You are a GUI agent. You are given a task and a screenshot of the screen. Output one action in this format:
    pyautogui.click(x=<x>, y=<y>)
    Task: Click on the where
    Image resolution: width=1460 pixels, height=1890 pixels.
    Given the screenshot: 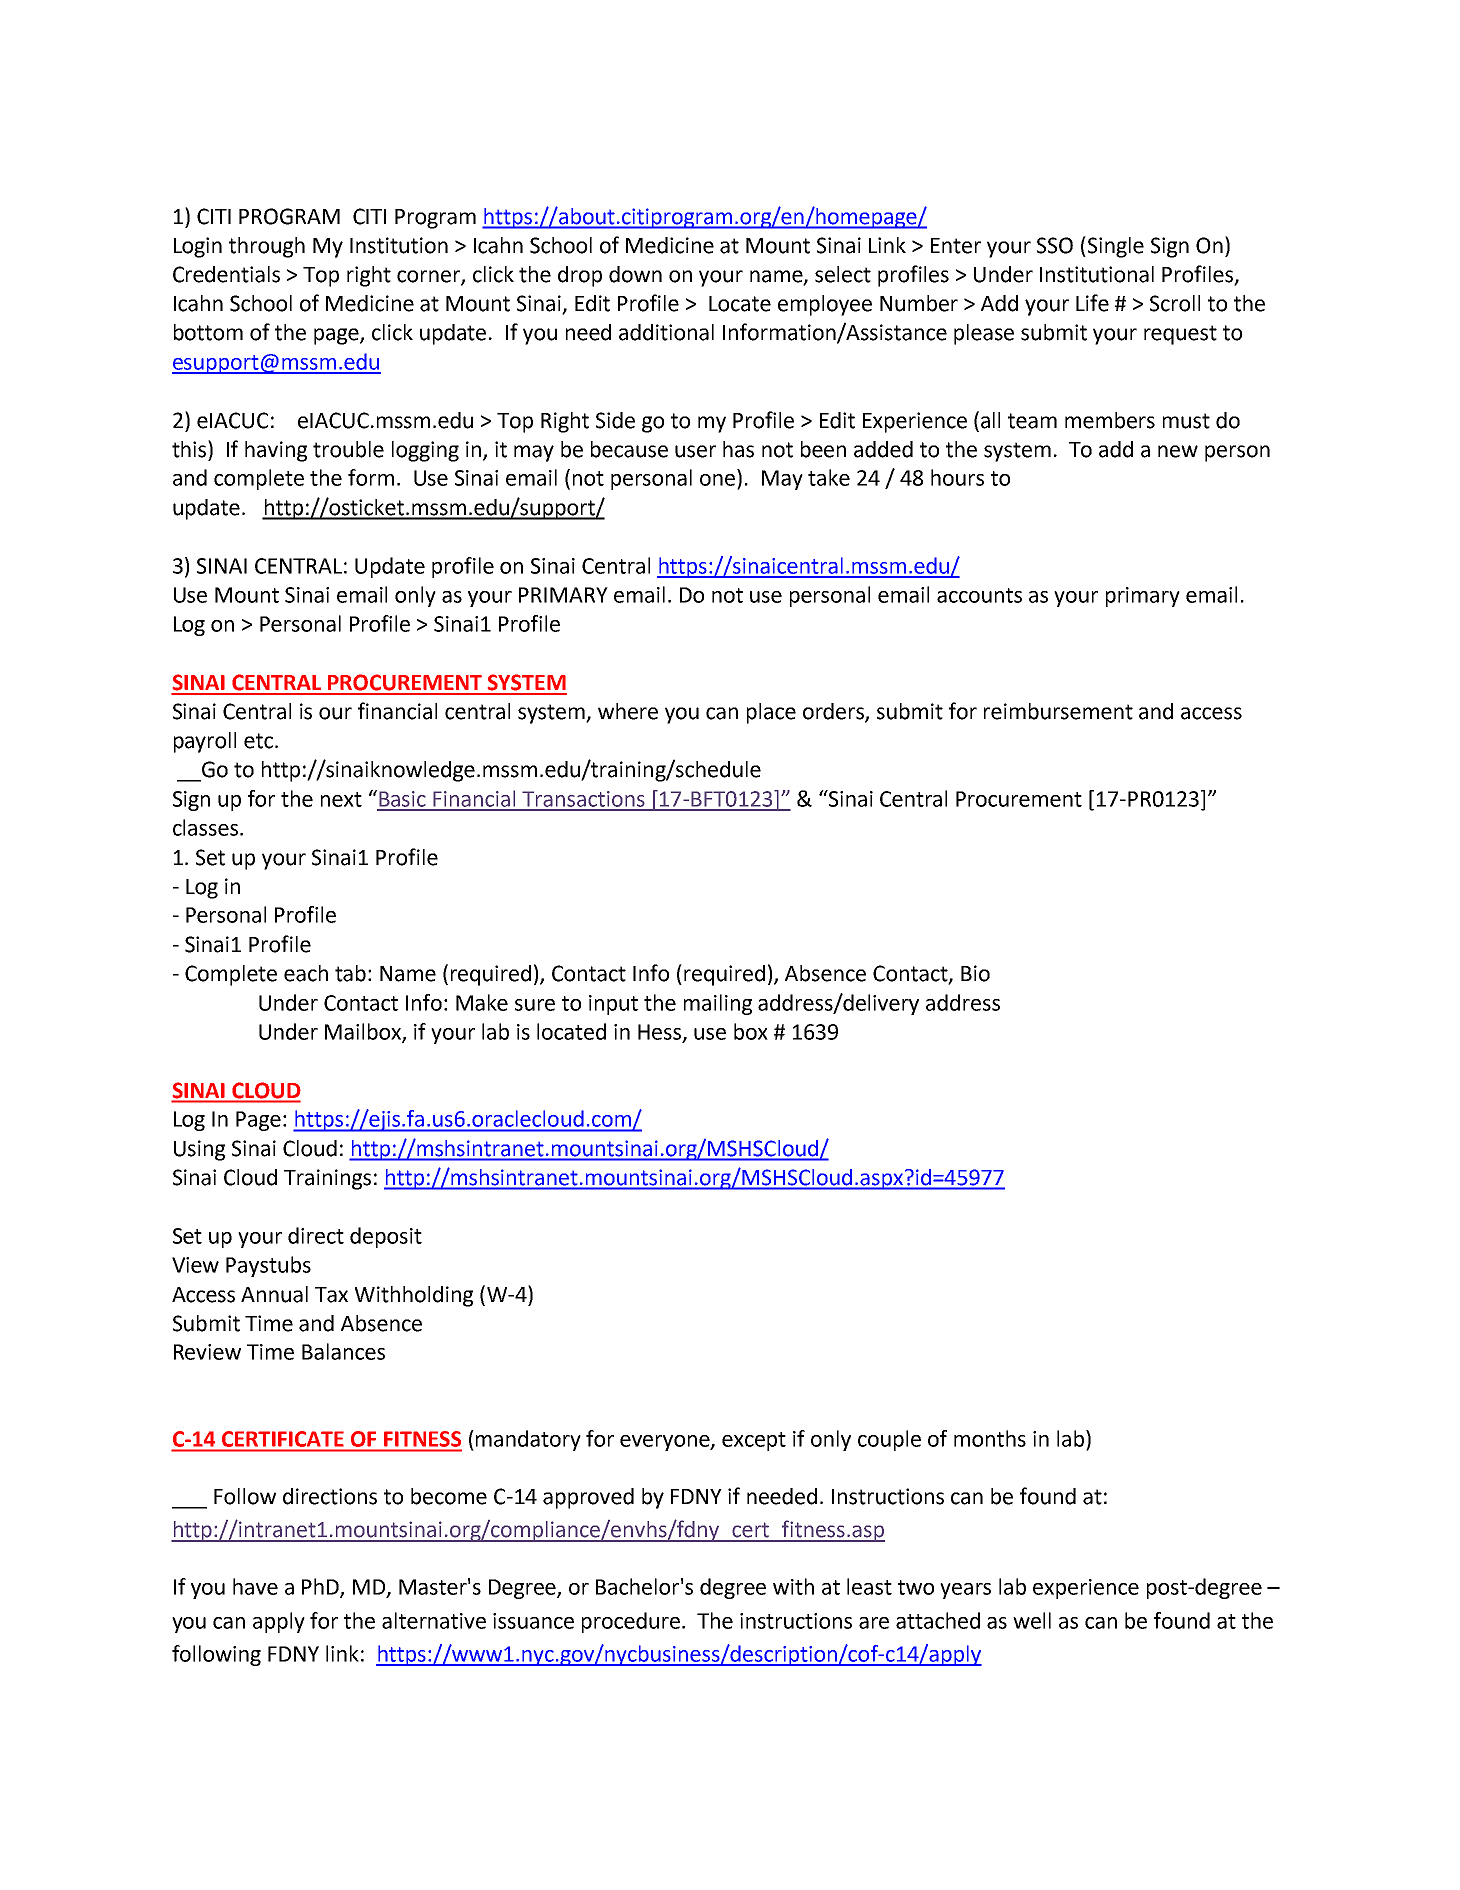 What is the action you would take?
    pyautogui.click(x=628, y=711)
